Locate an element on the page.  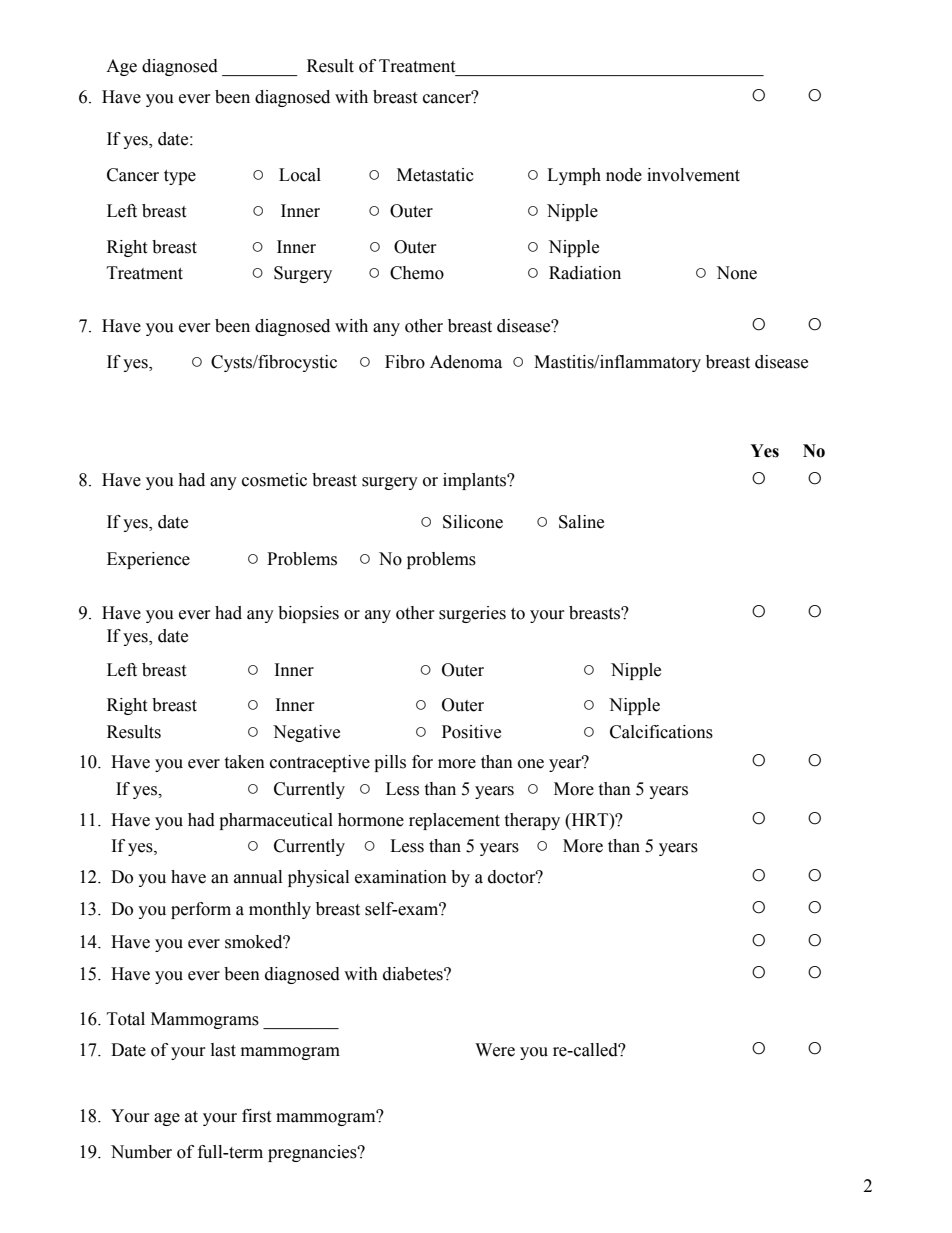
surgeries is located at coordinates (472, 614).
